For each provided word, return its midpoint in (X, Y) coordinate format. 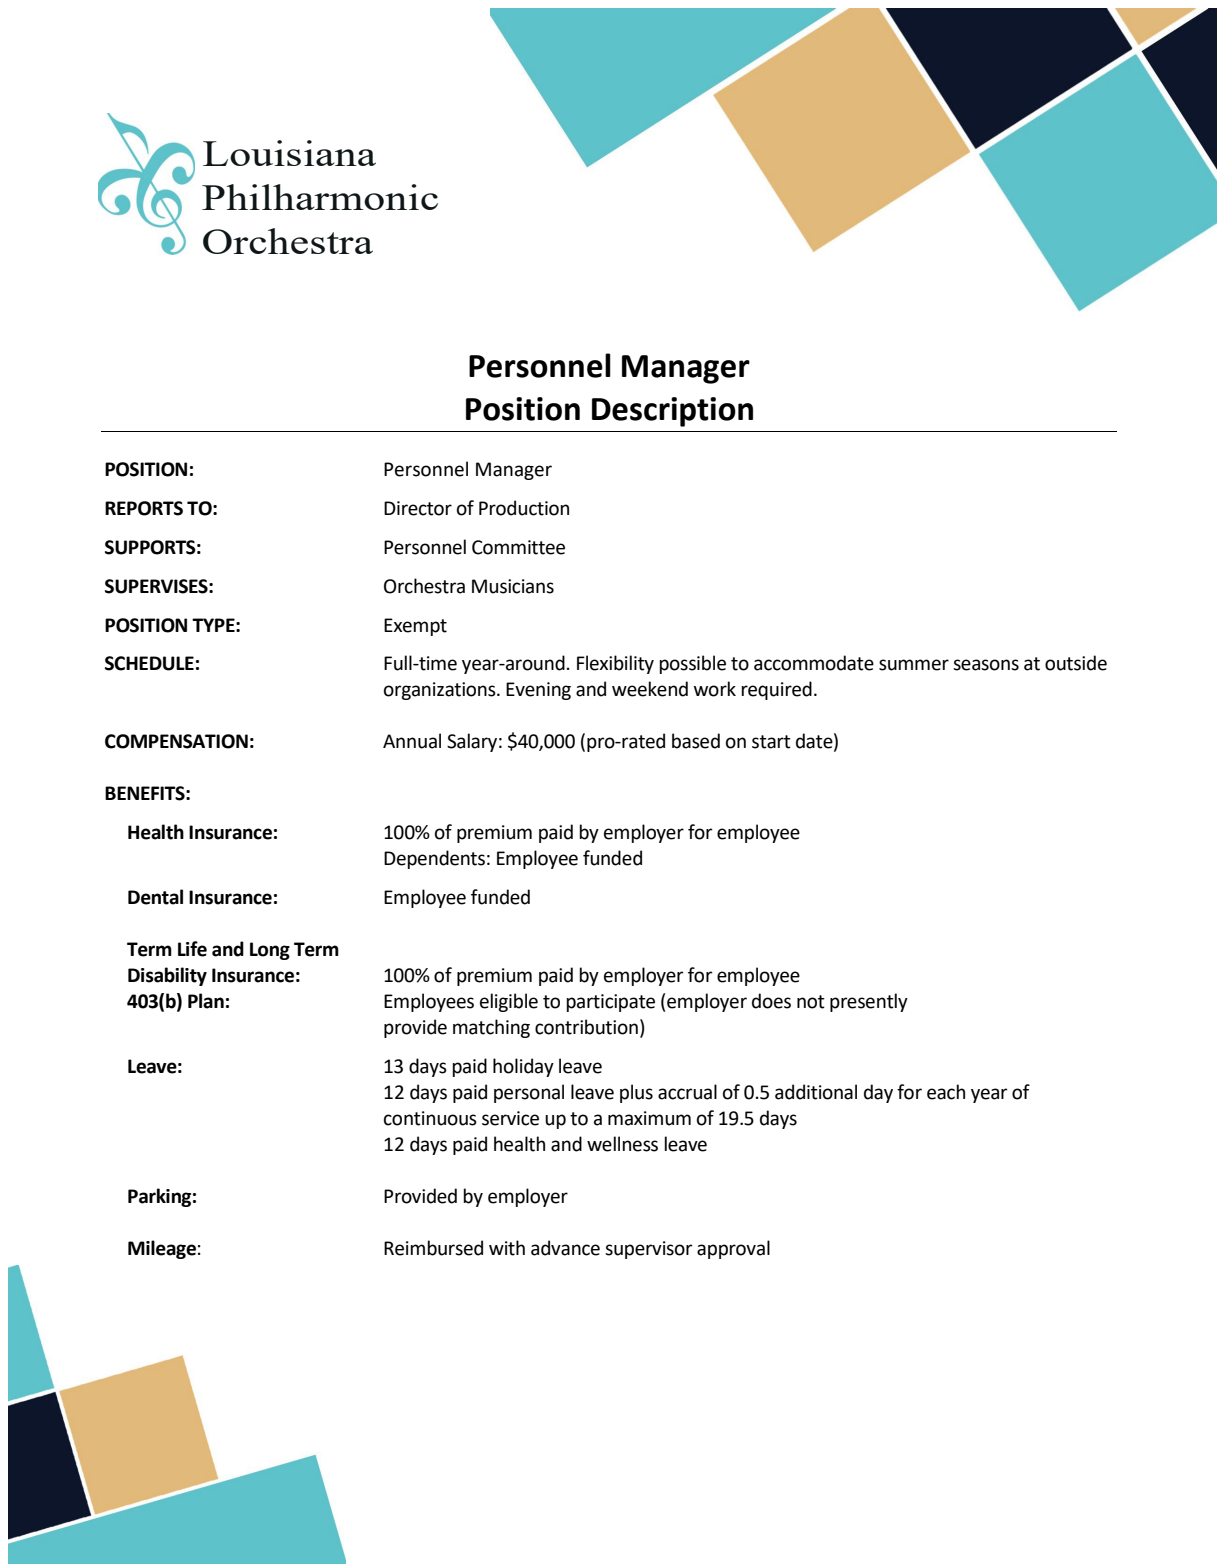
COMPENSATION (176, 741)
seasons (986, 665)
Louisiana (289, 153)
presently (869, 1002)
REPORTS (144, 508)
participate (610, 1003)
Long (270, 951)
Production (524, 508)
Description (672, 412)
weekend (650, 689)
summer (914, 665)
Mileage (162, 1249)
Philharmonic (320, 197)
